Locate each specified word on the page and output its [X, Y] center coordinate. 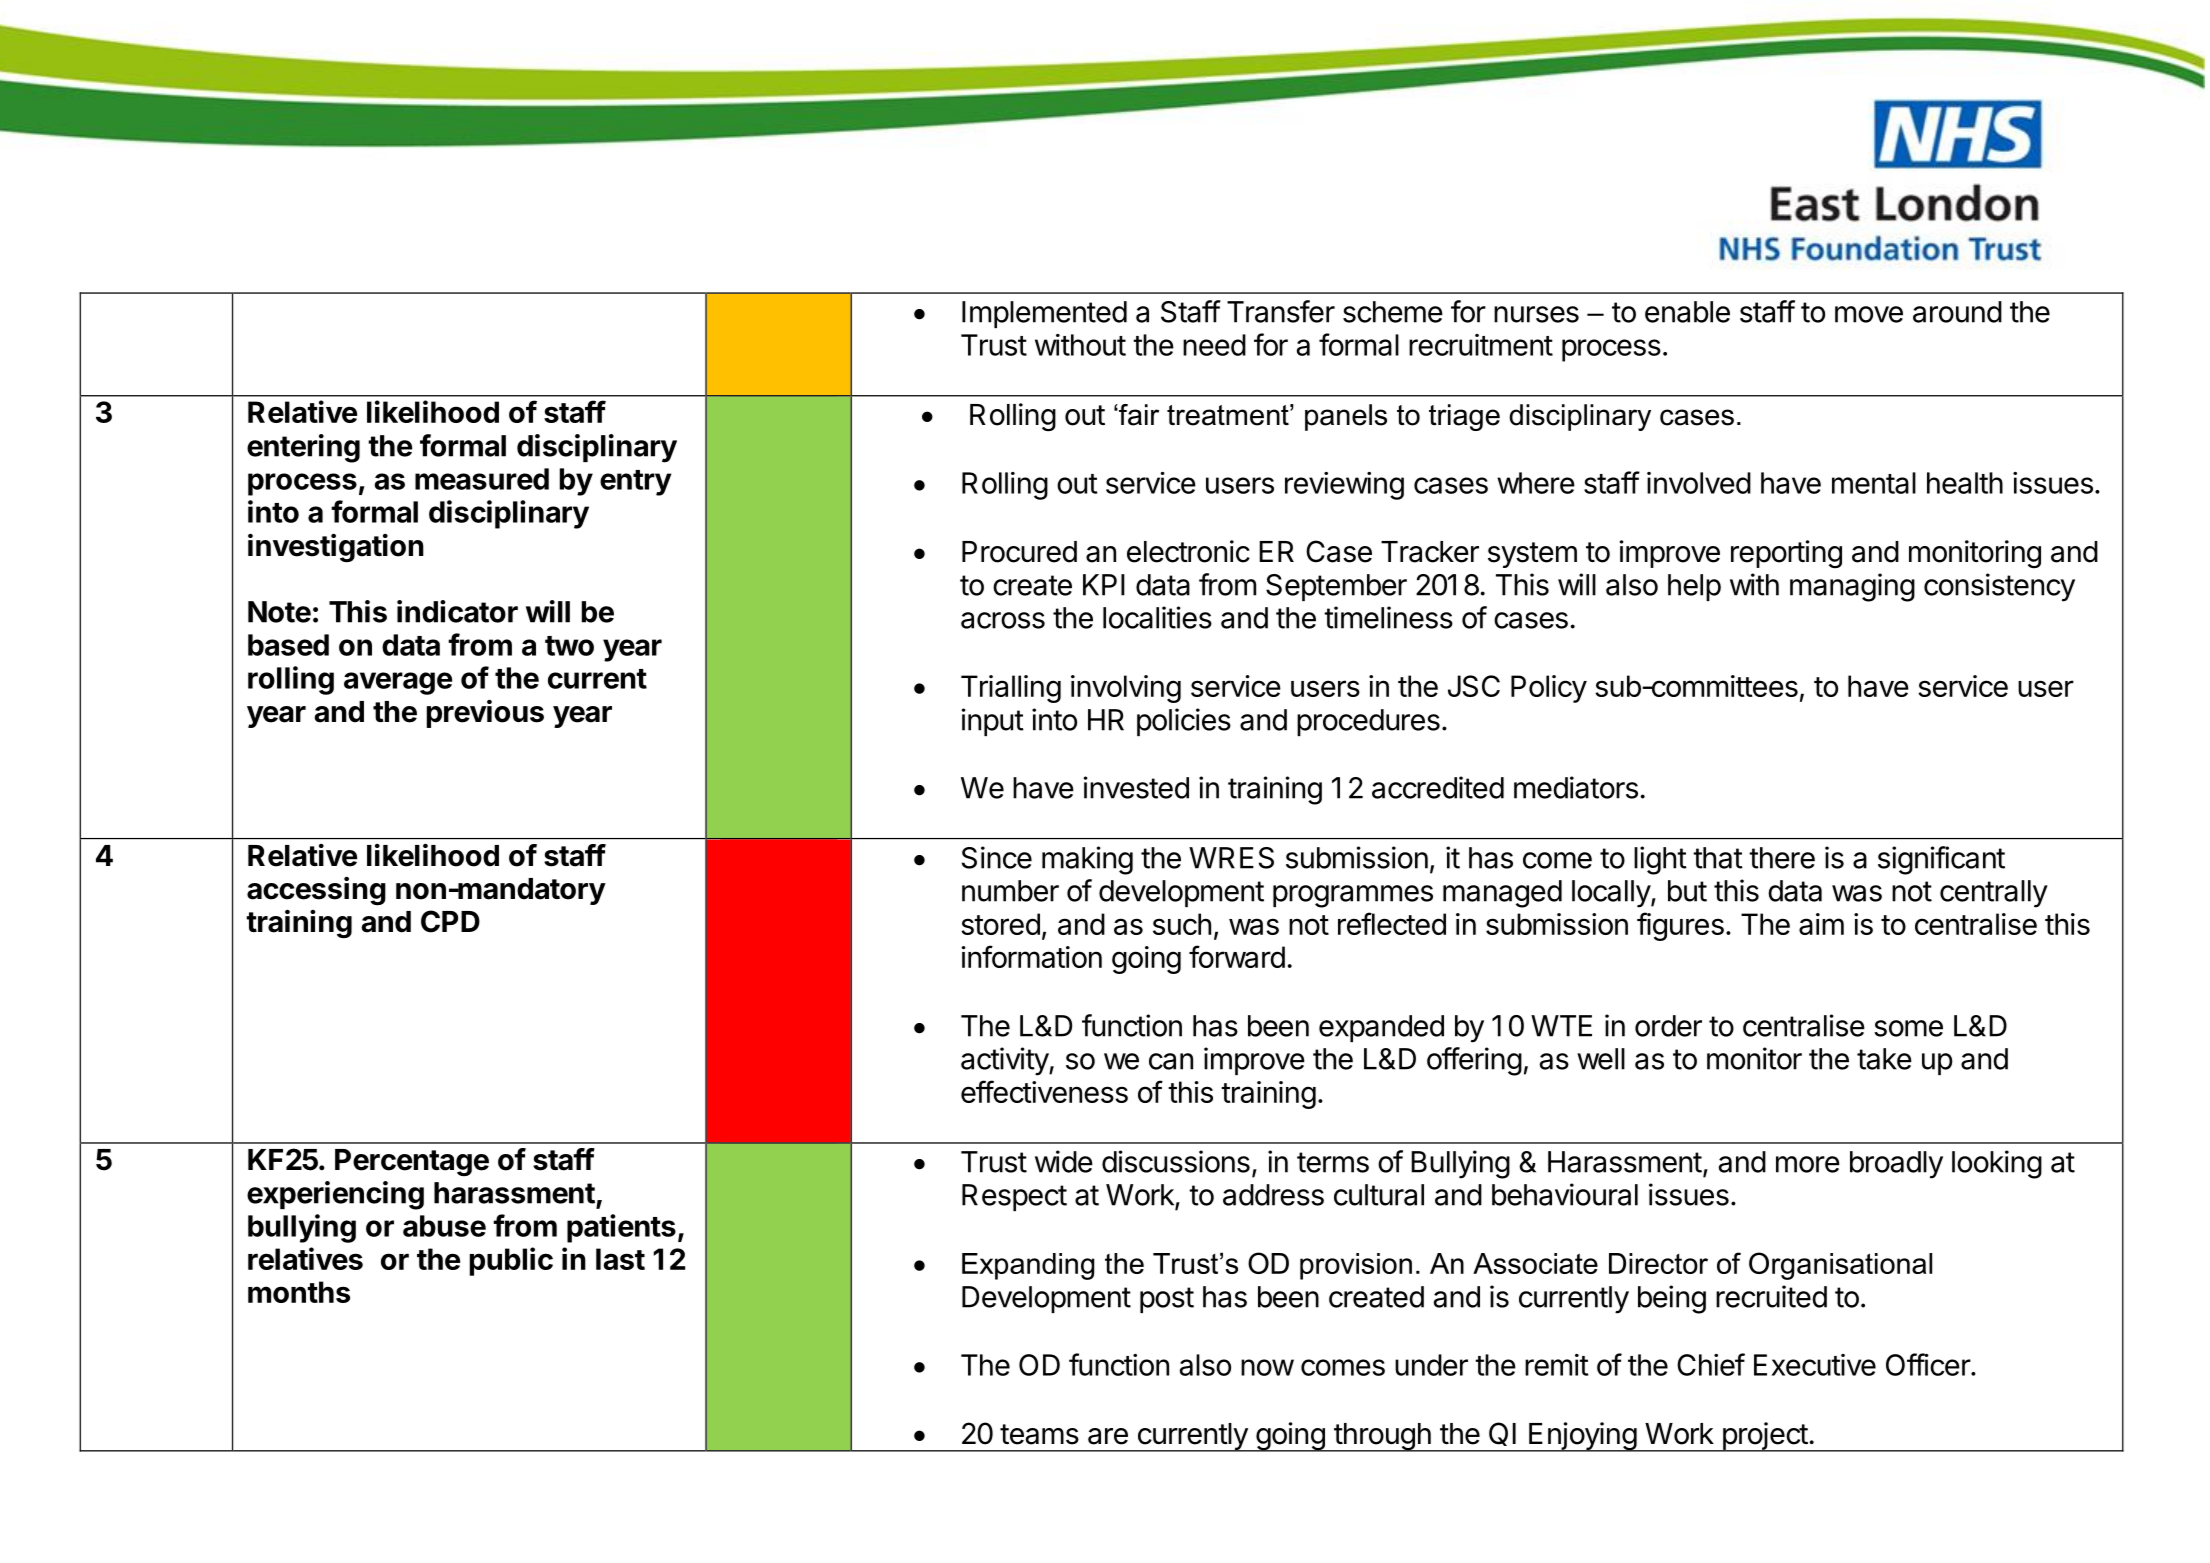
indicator [457, 611]
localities [1157, 617]
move [1869, 314]
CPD [450, 921]
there [1782, 858]
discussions [1176, 1161]
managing [1852, 587]
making [1087, 860]
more [1808, 1164]
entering [303, 448]
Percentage [412, 1163]
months [299, 1292]
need [1214, 345]
